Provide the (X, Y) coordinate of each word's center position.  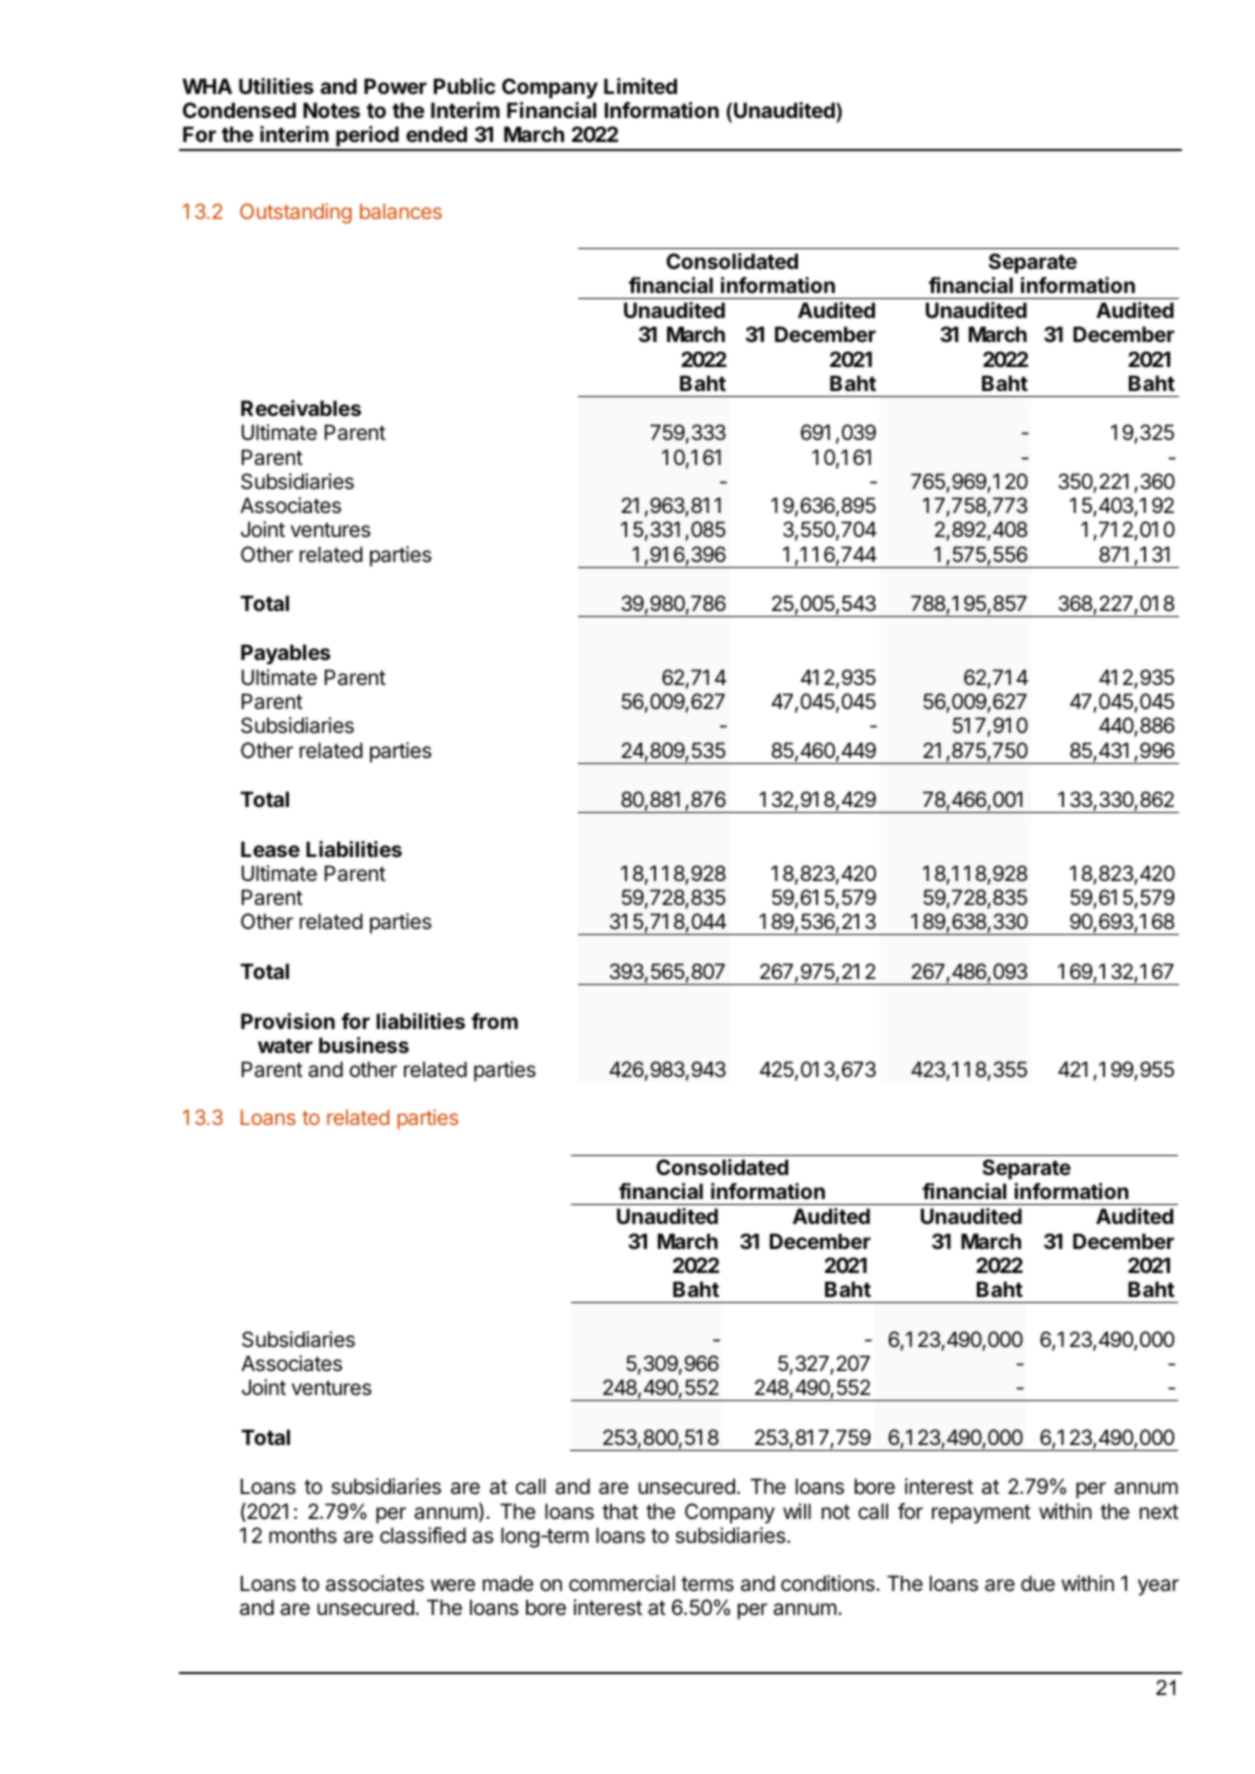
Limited (640, 86)
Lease (270, 849)
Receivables (301, 408)
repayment (981, 1514)
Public (464, 86)
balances (401, 211)
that (620, 1511)
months (303, 1535)
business (364, 1045)
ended (436, 134)
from (494, 1021)
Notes (331, 110)
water (285, 1046)
